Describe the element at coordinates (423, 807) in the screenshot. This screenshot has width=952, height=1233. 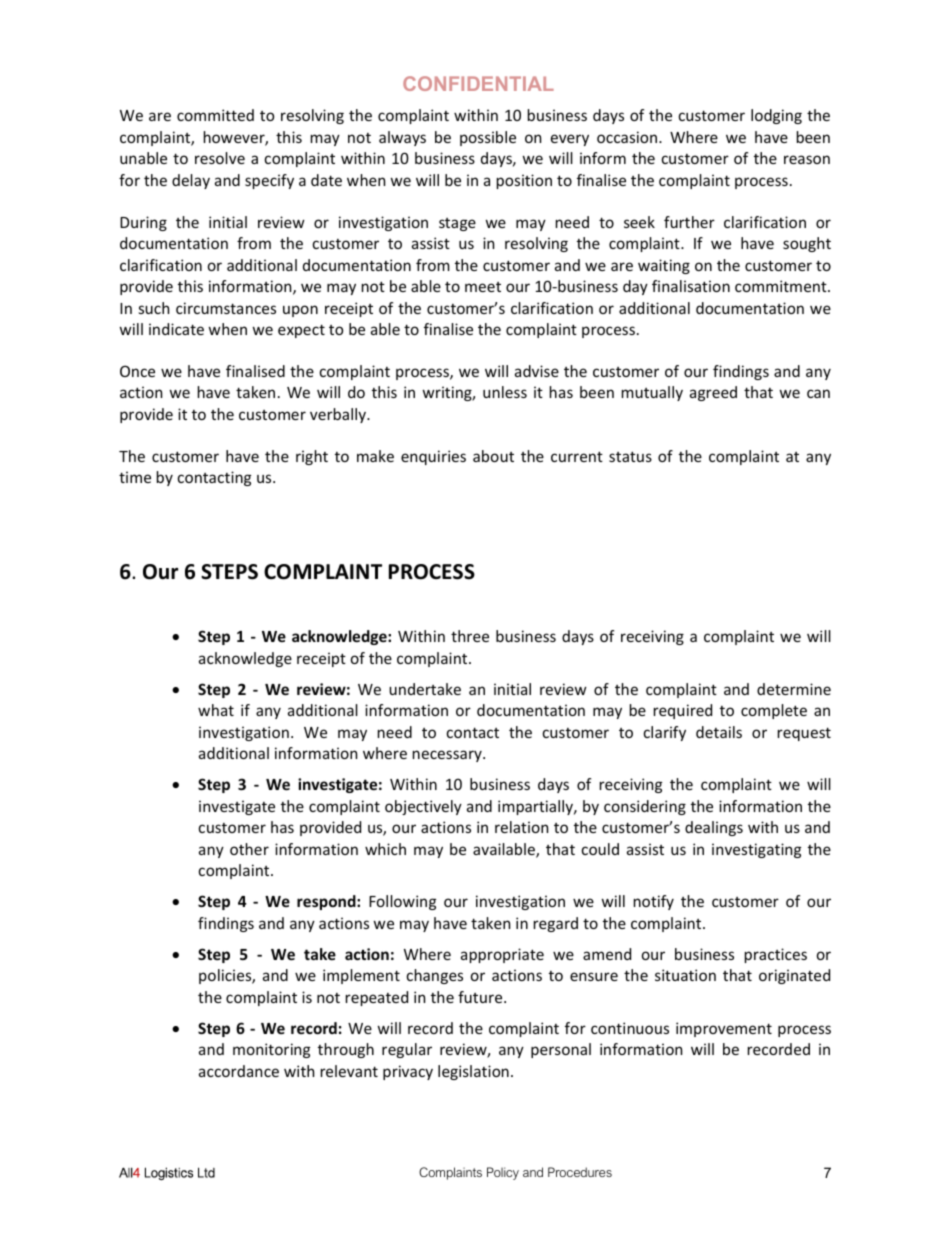
I see `objectively` at that location.
